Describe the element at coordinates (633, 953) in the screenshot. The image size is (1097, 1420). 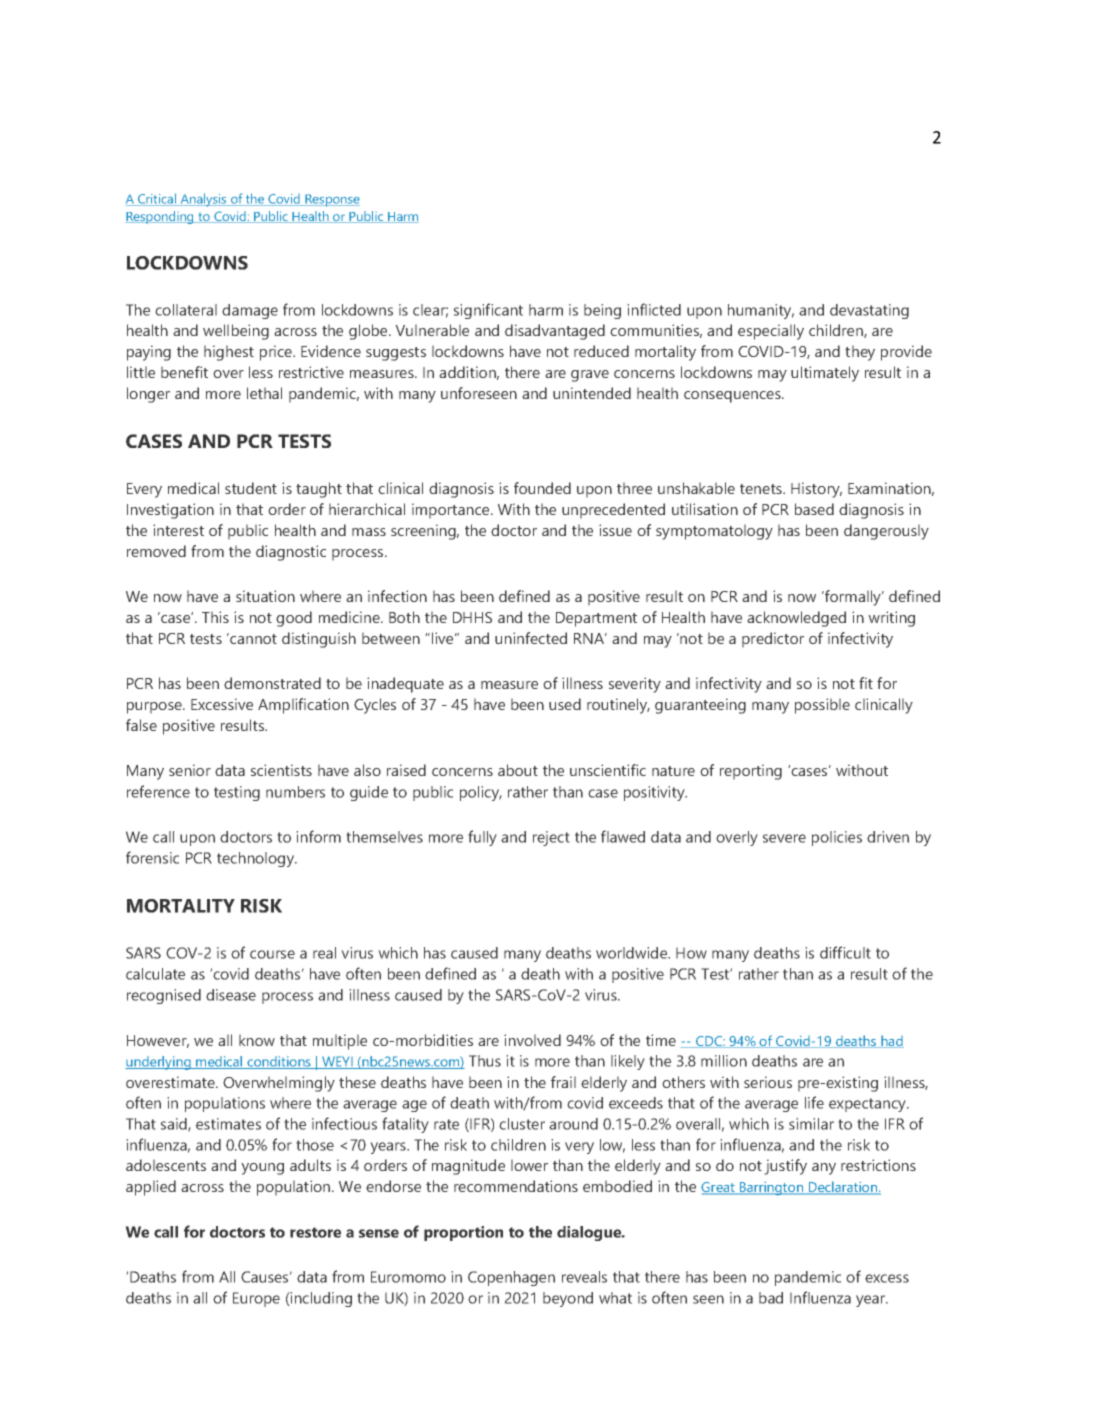
I see `worldwide` at that location.
